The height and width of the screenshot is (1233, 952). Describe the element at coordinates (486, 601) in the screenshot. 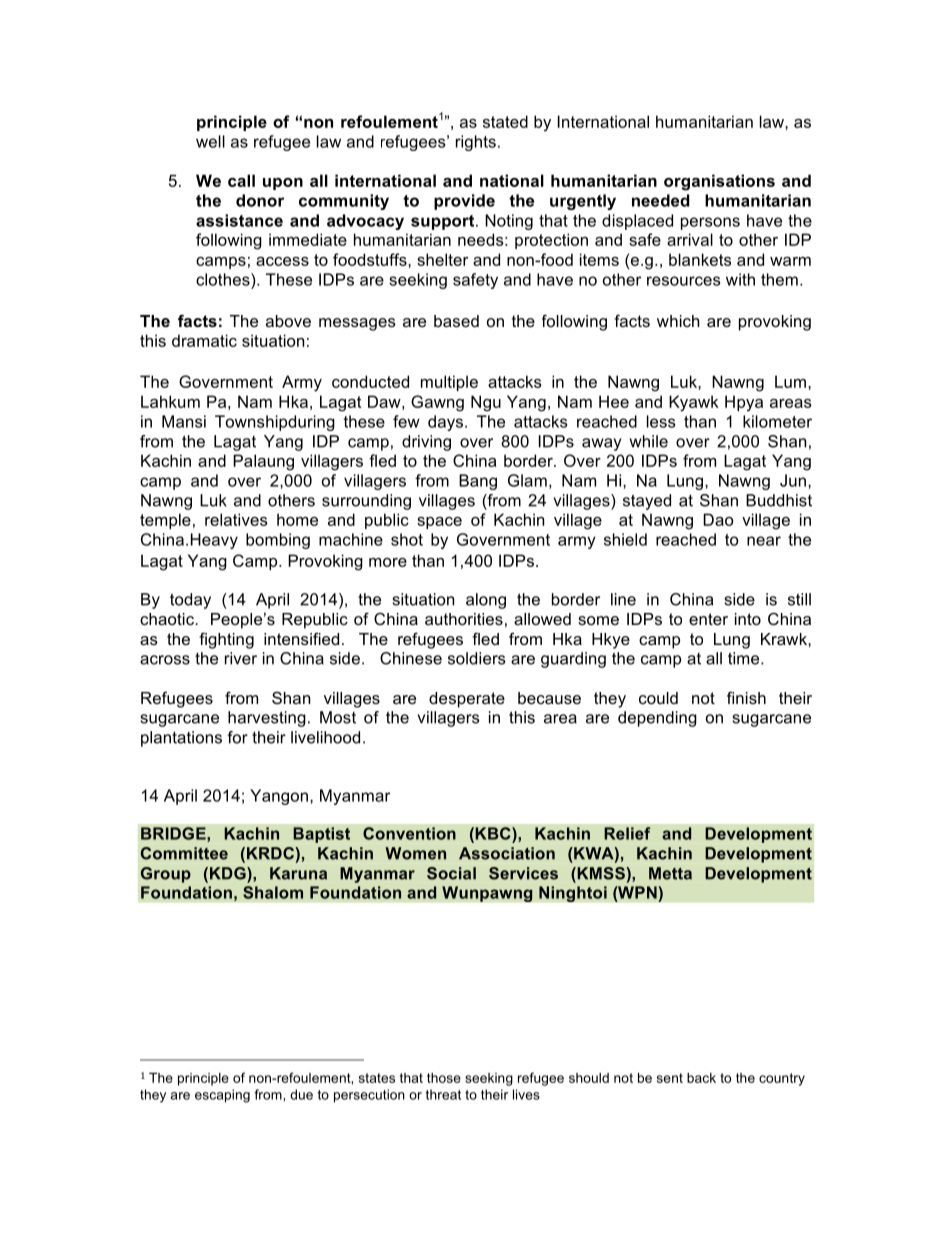

I see `along` at that location.
